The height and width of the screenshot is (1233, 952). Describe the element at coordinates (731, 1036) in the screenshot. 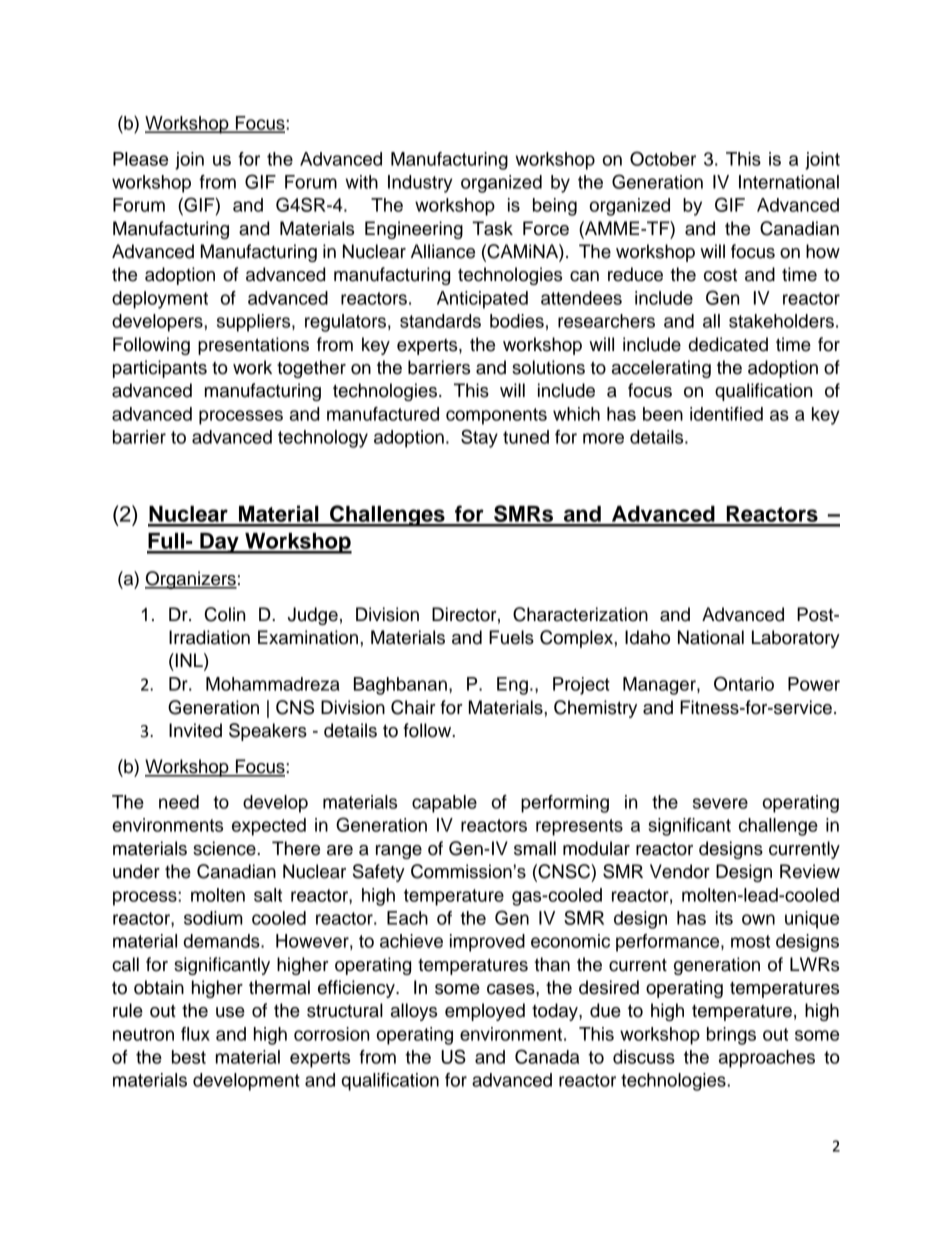

I see `brings` at that location.
